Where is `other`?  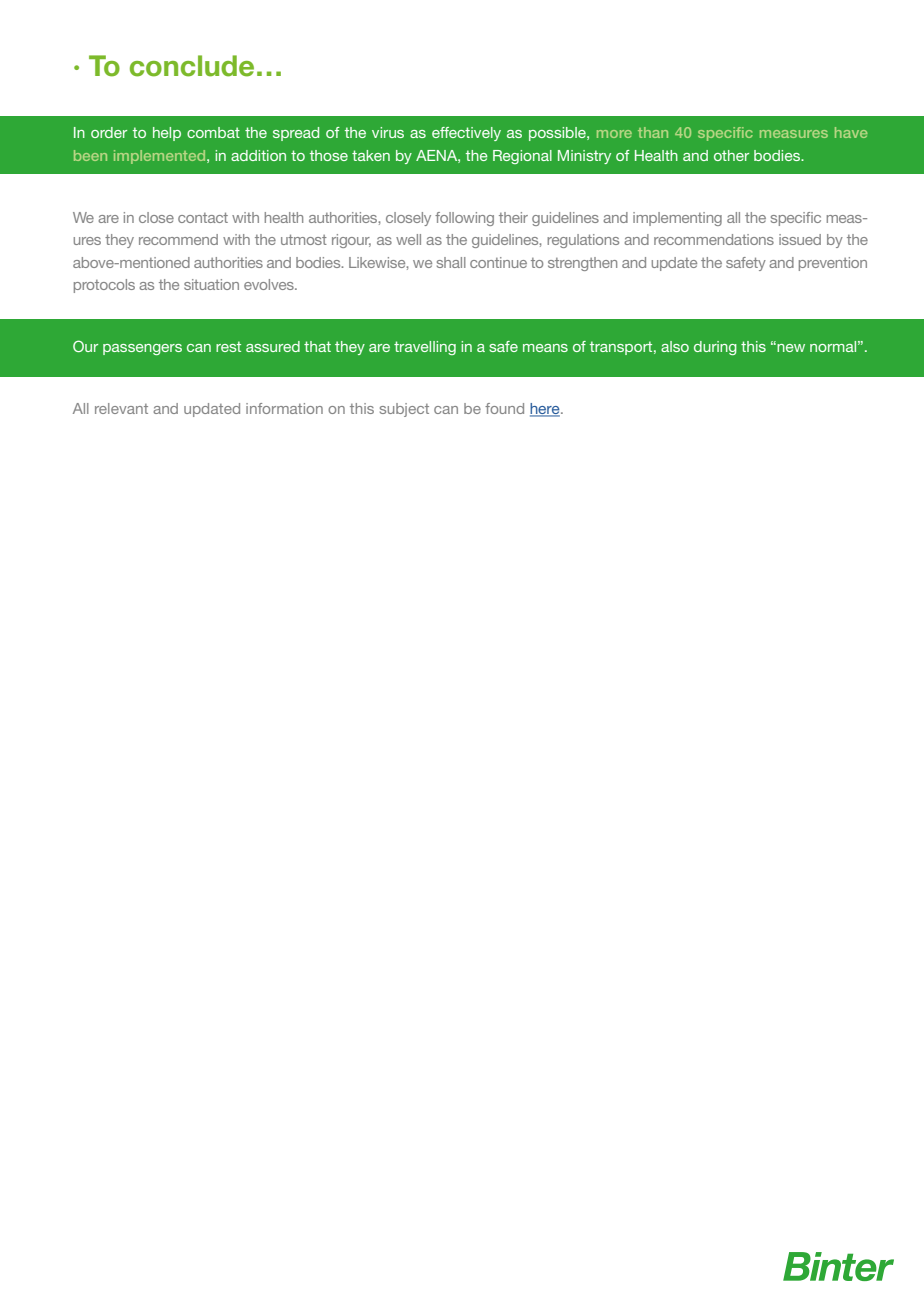 other is located at coordinates (731, 155).
